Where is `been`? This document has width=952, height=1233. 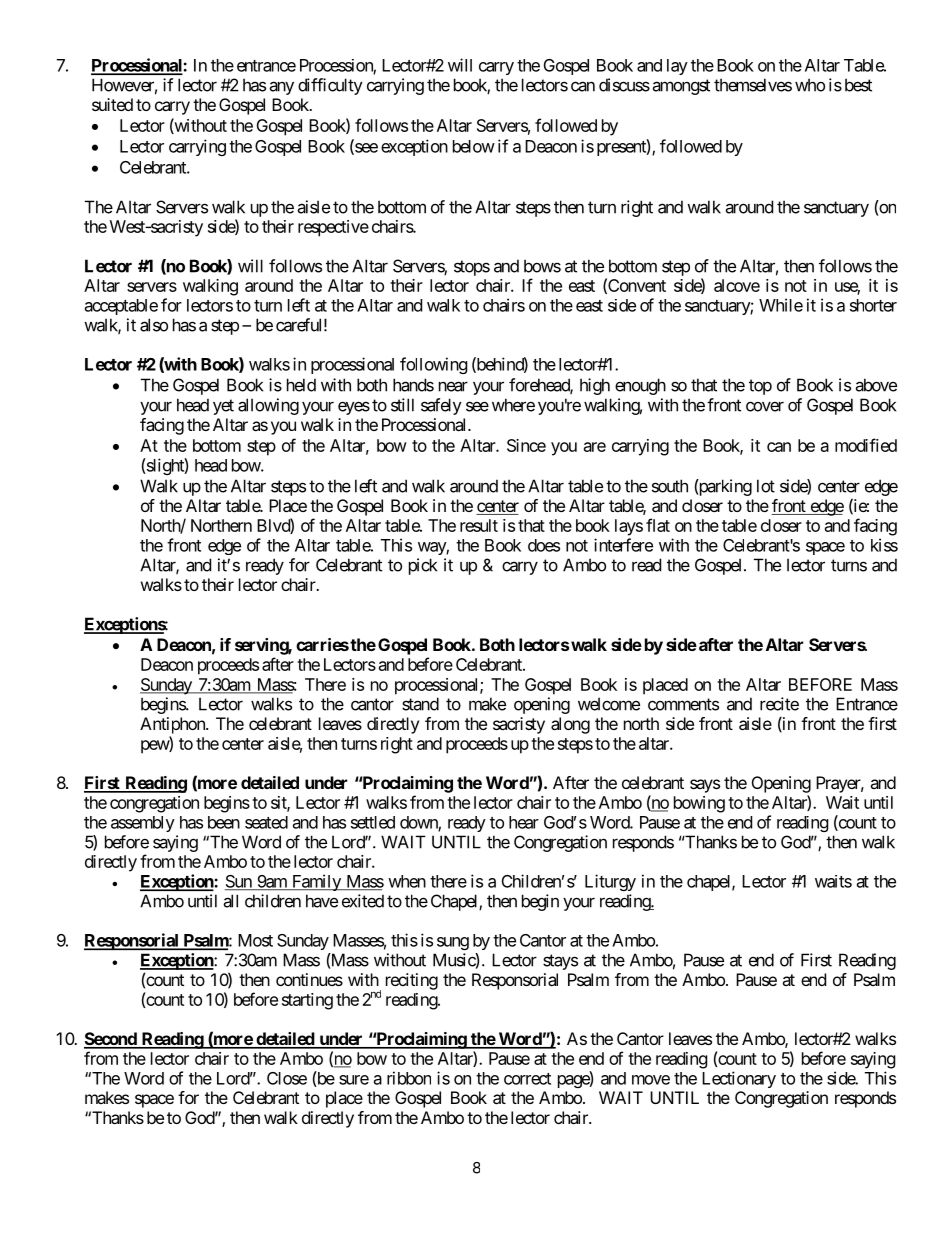
been is located at coordinates (224, 822).
